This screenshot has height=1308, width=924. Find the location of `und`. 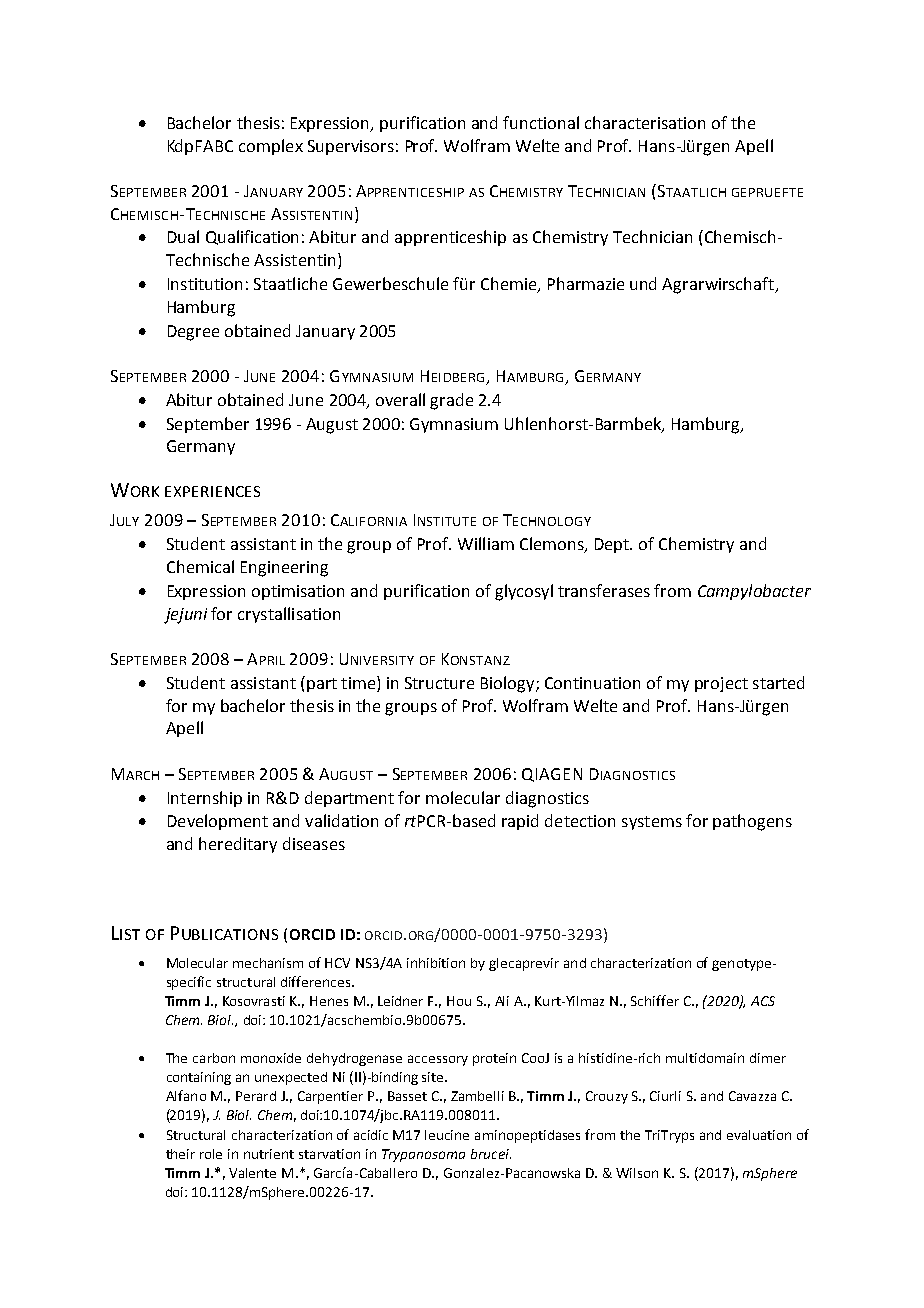

und is located at coordinates (643, 283).
